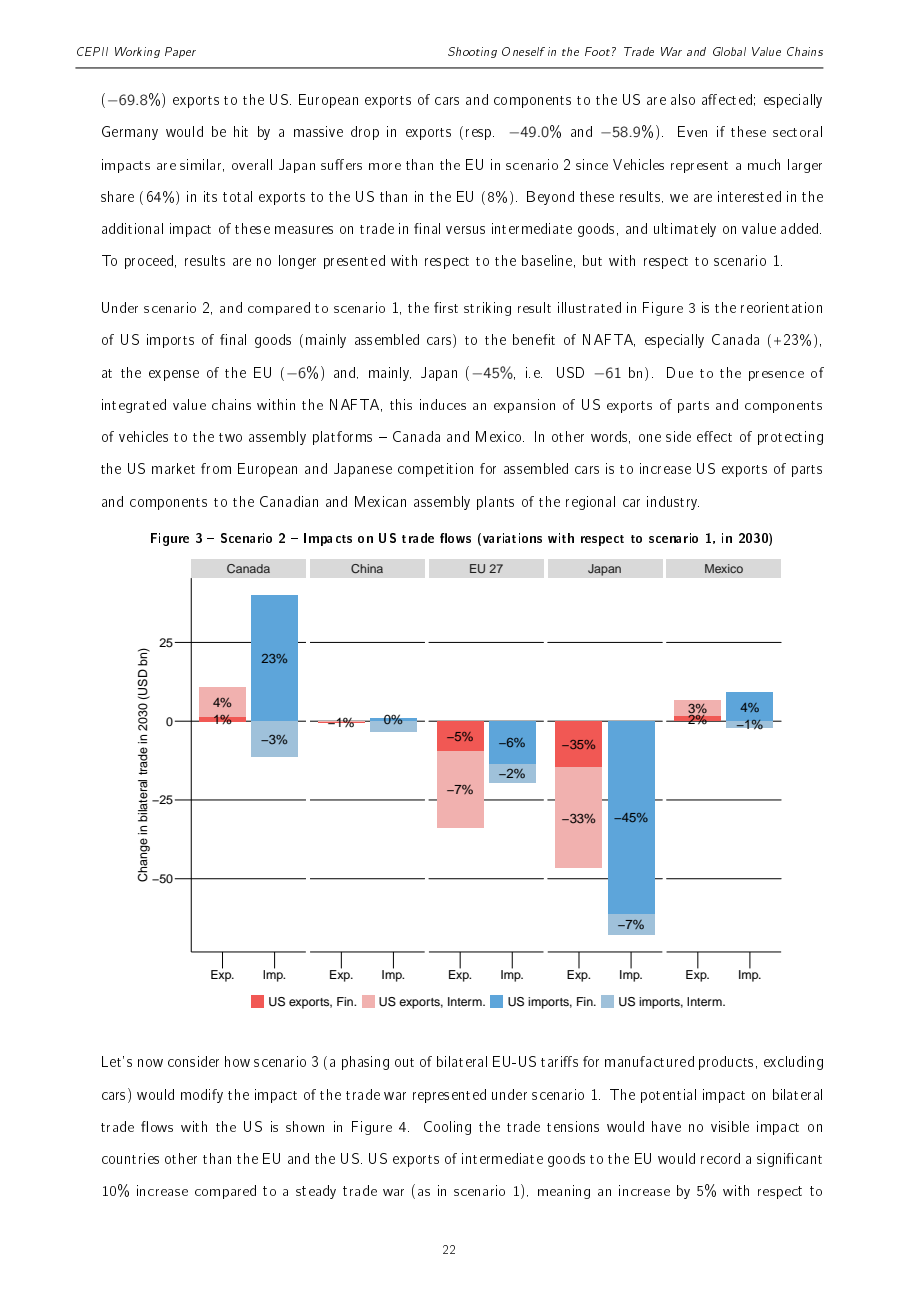 This screenshot has height=1308, width=924. What do you see at coordinates (180, 52) in the screenshot?
I see `Paper` at bounding box center [180, 52].
